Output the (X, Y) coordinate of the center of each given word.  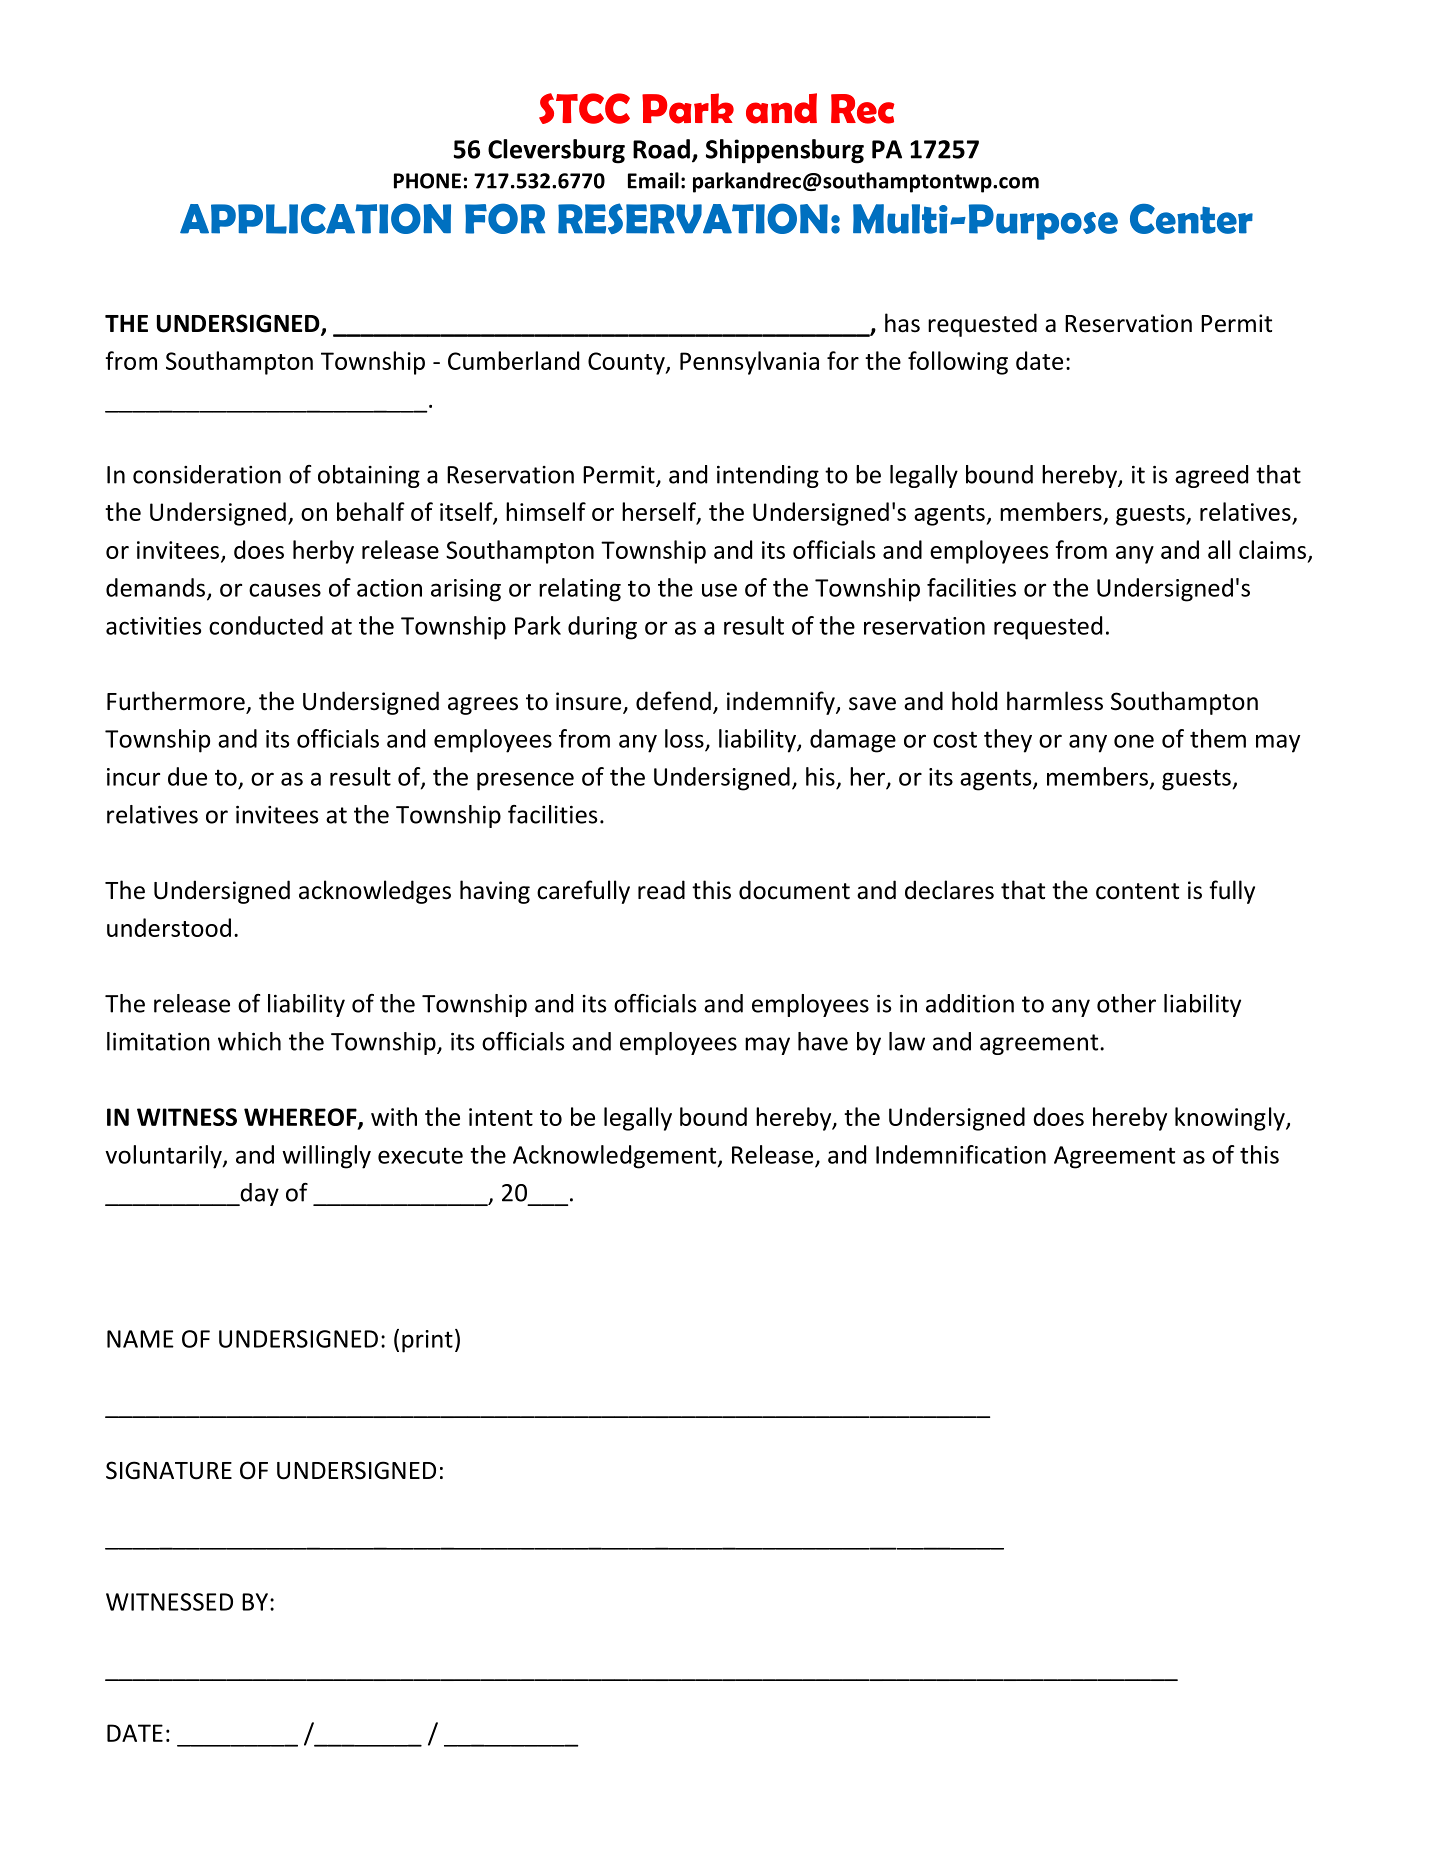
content (1137, 891)
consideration (207, 474)
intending (768, 476)
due (187, 776)
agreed (1211, 476)
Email (653, 180)
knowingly (1231, 1119)
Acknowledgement (616, 1157)
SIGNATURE (169, 1470)
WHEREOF (301, 1118)
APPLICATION (315, 218)
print (427, 1341)
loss (685, 739)
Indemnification (961, 1154)
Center (1191, 219)
